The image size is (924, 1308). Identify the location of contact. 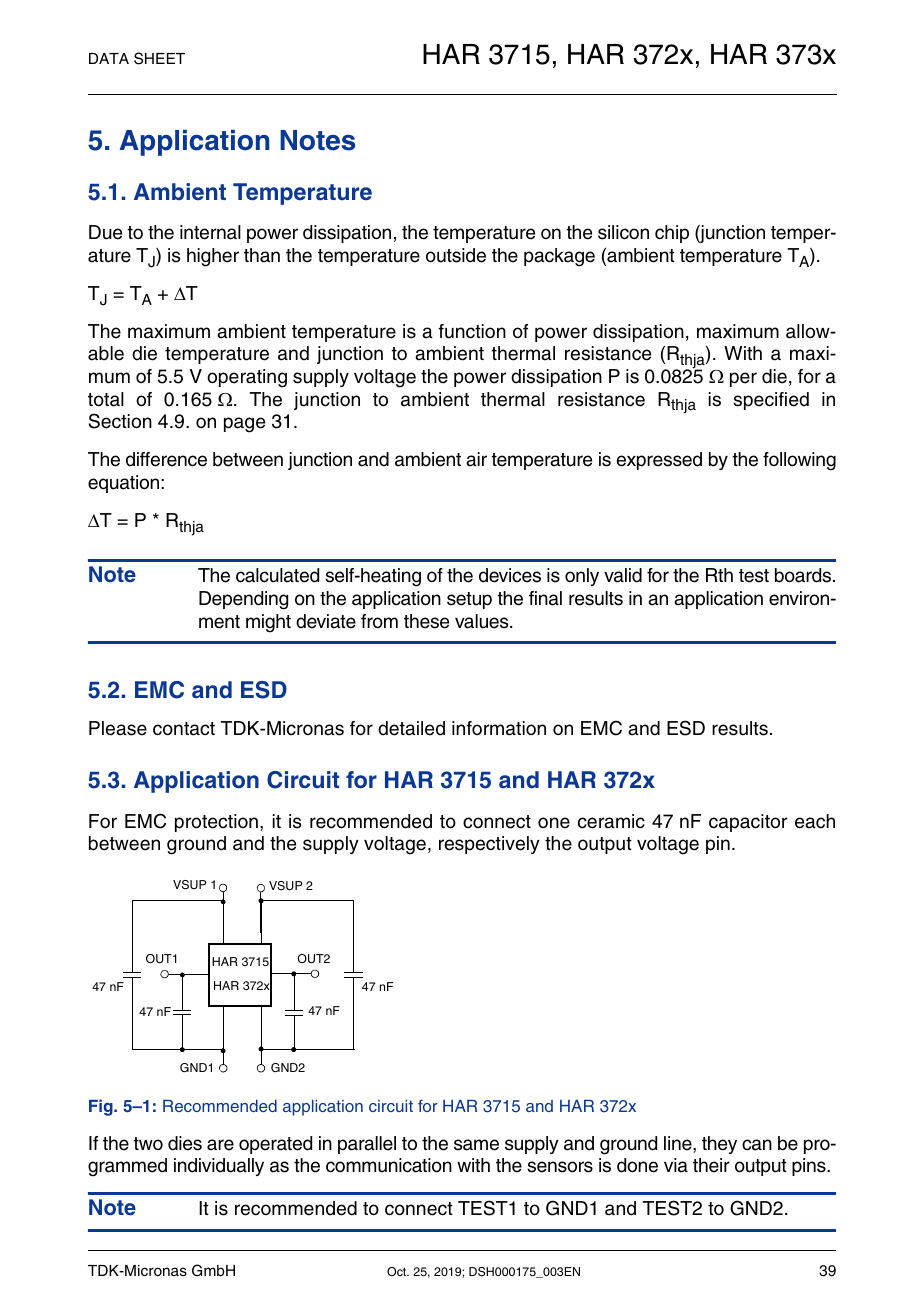
(184, 729).
